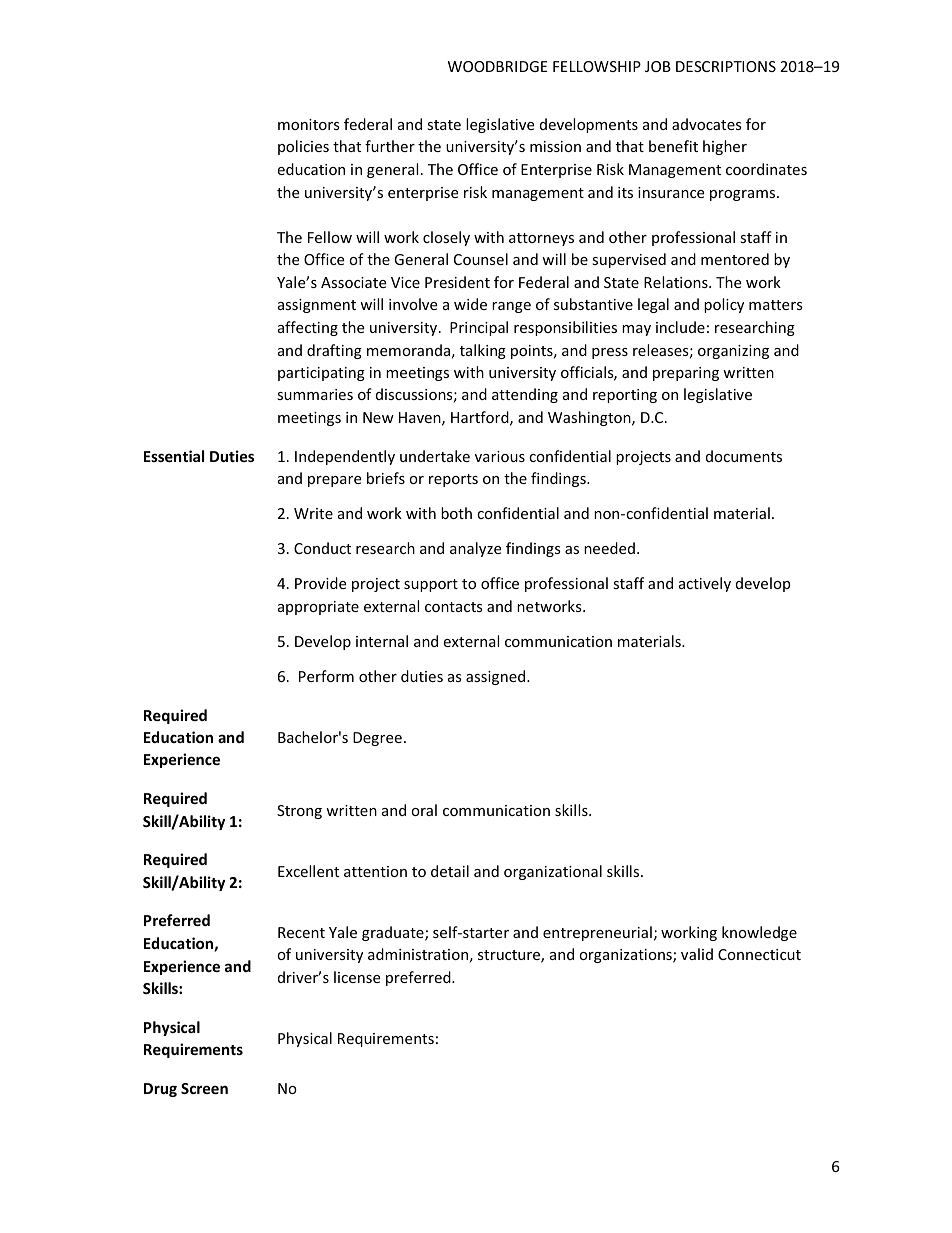 This page has width=952, height=1233. I want to click on WOODBRIDGE, so click(498, 66).
